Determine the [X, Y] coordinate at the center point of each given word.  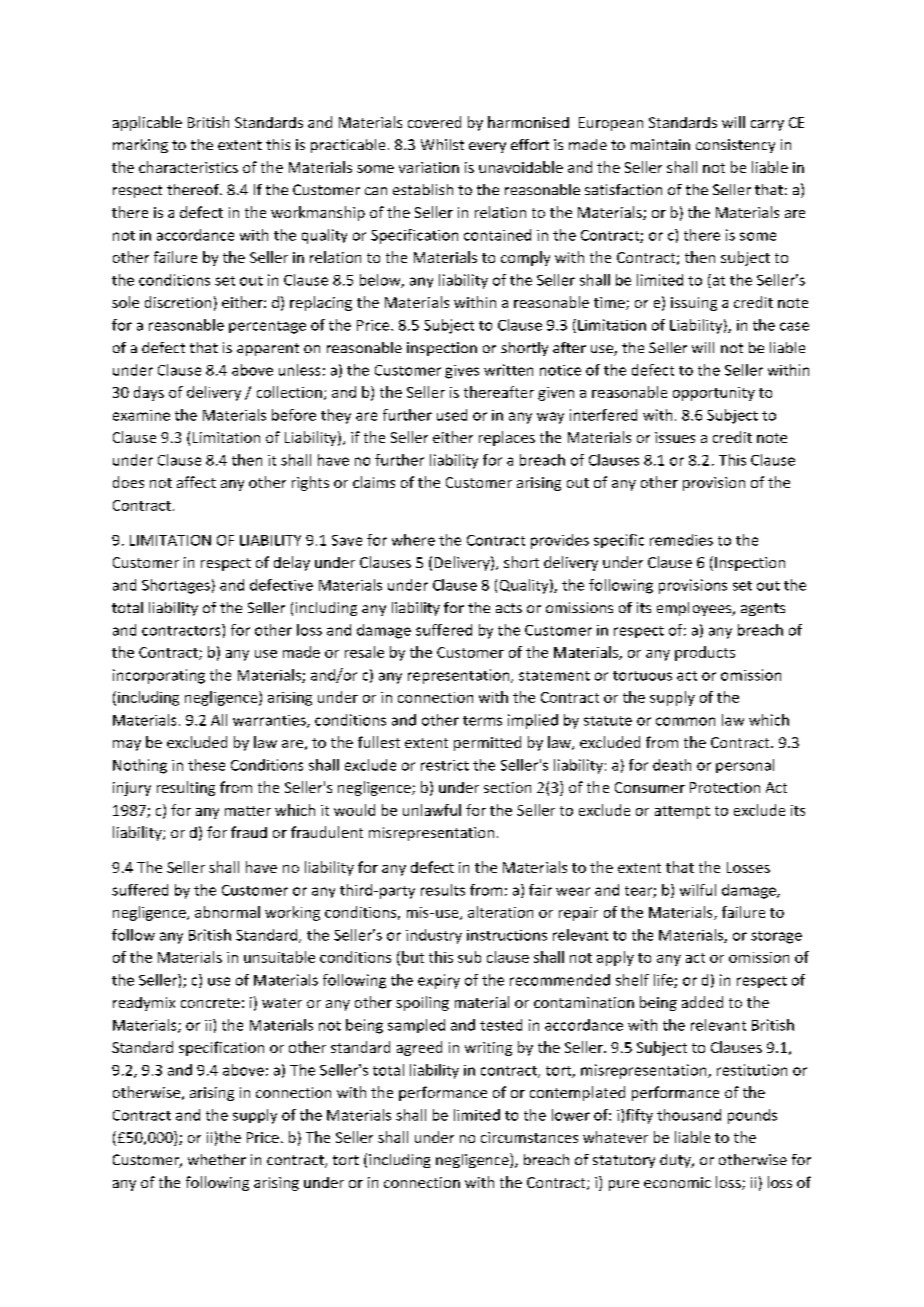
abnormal [227, 912]
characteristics [188, 167]
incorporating [159, 676]
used [452, 415]
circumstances [529, 1137]
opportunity [714, 394]
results [443, 890]
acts [509, 608]
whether [217, 1159]
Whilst [442, 144]
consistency [735, 146]
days [149, 393]
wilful [698, 890]
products [705, 653]
